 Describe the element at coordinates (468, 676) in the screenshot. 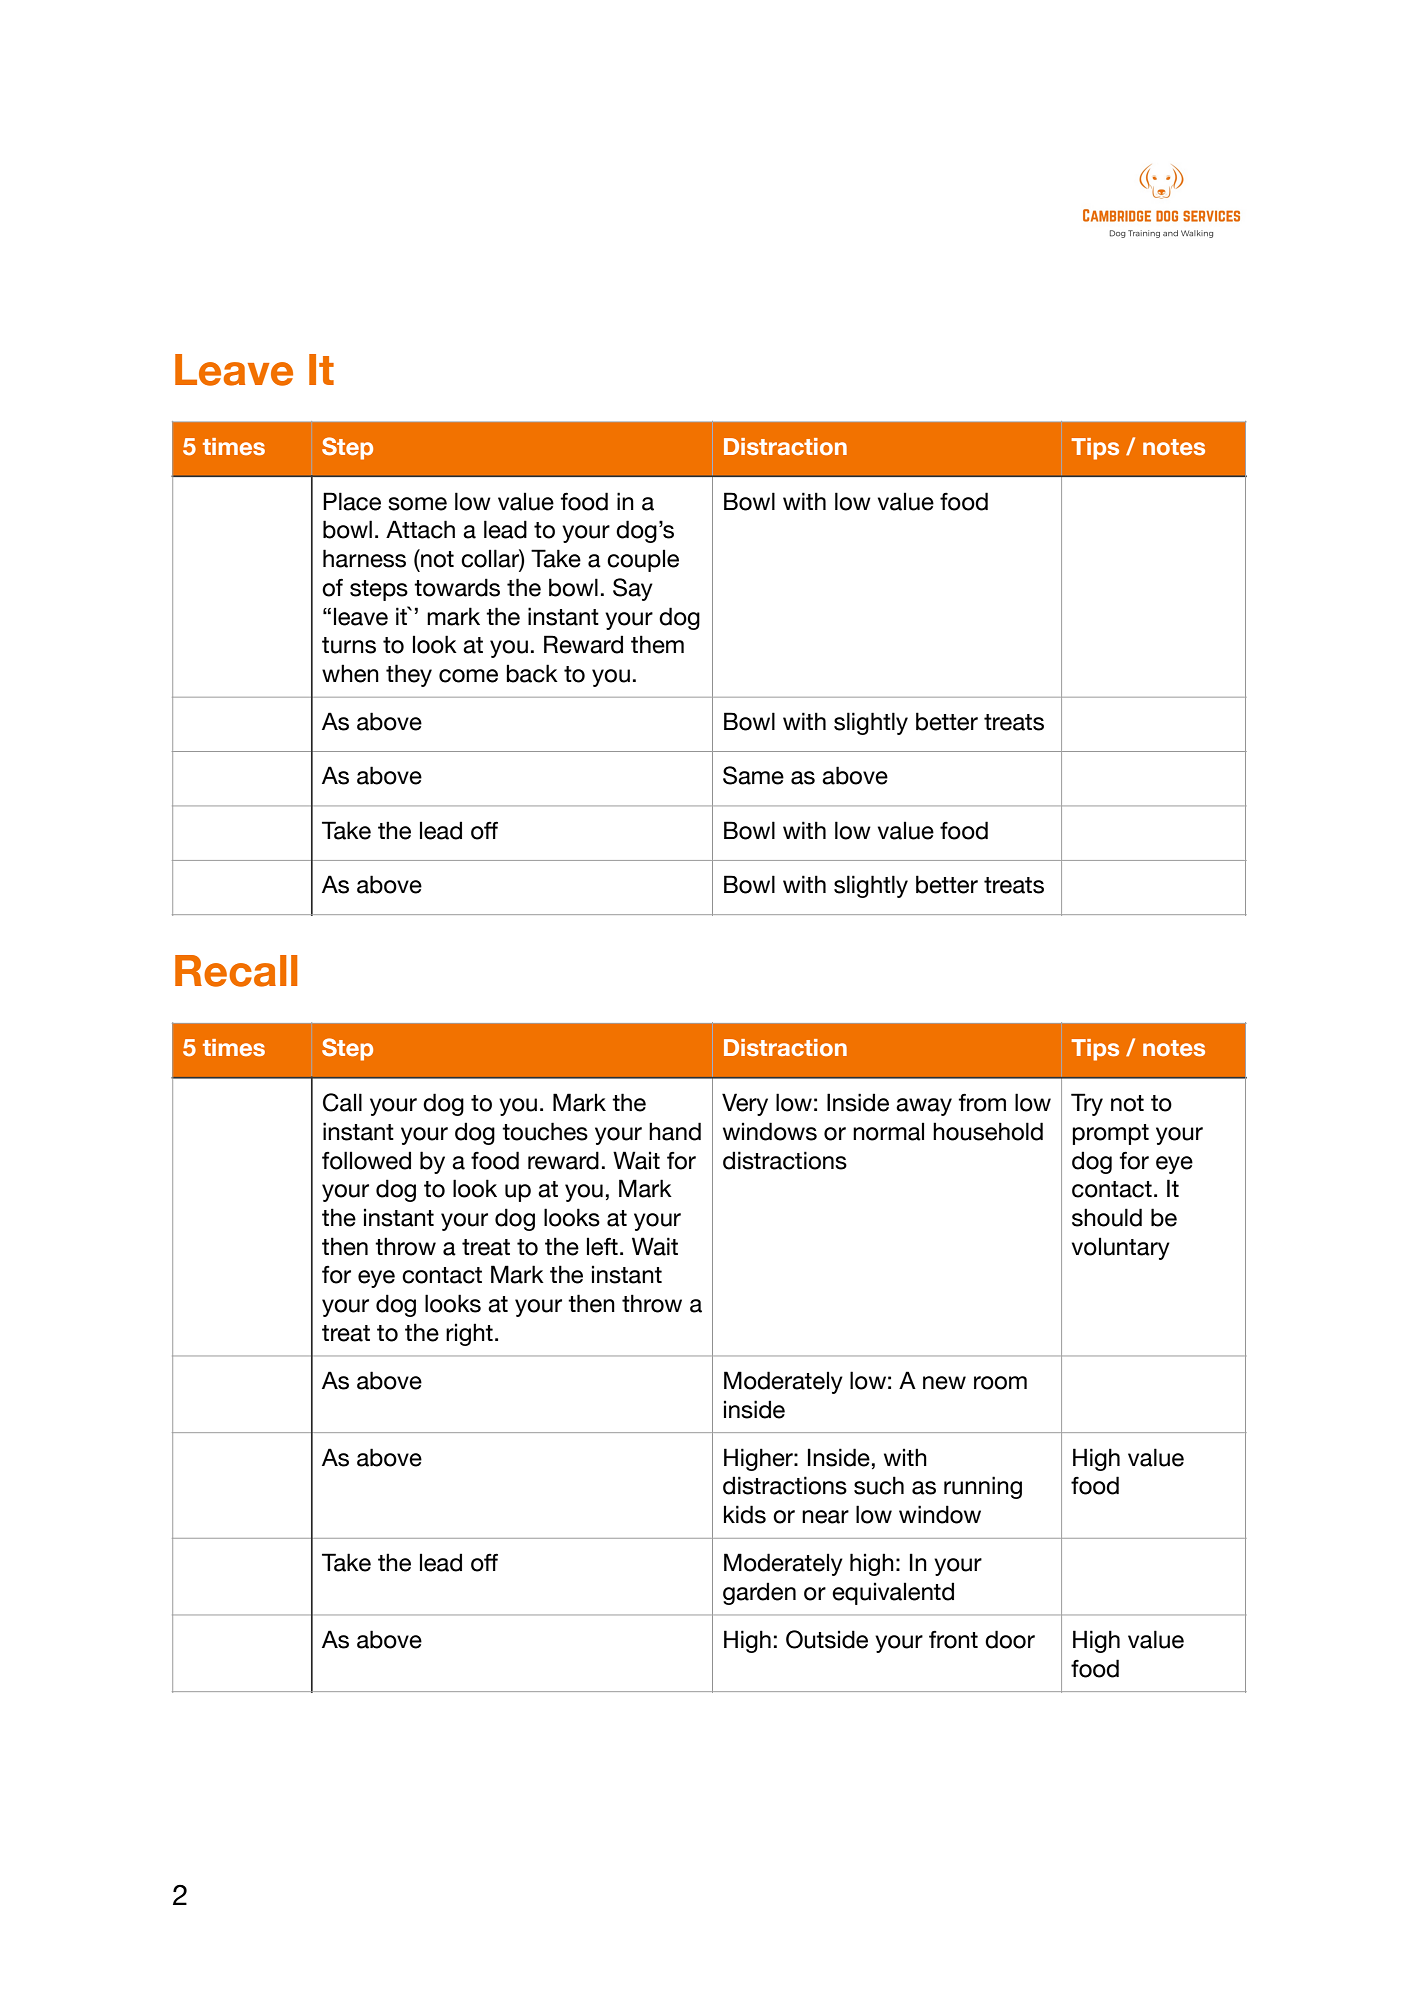

I see `come` at that location.
